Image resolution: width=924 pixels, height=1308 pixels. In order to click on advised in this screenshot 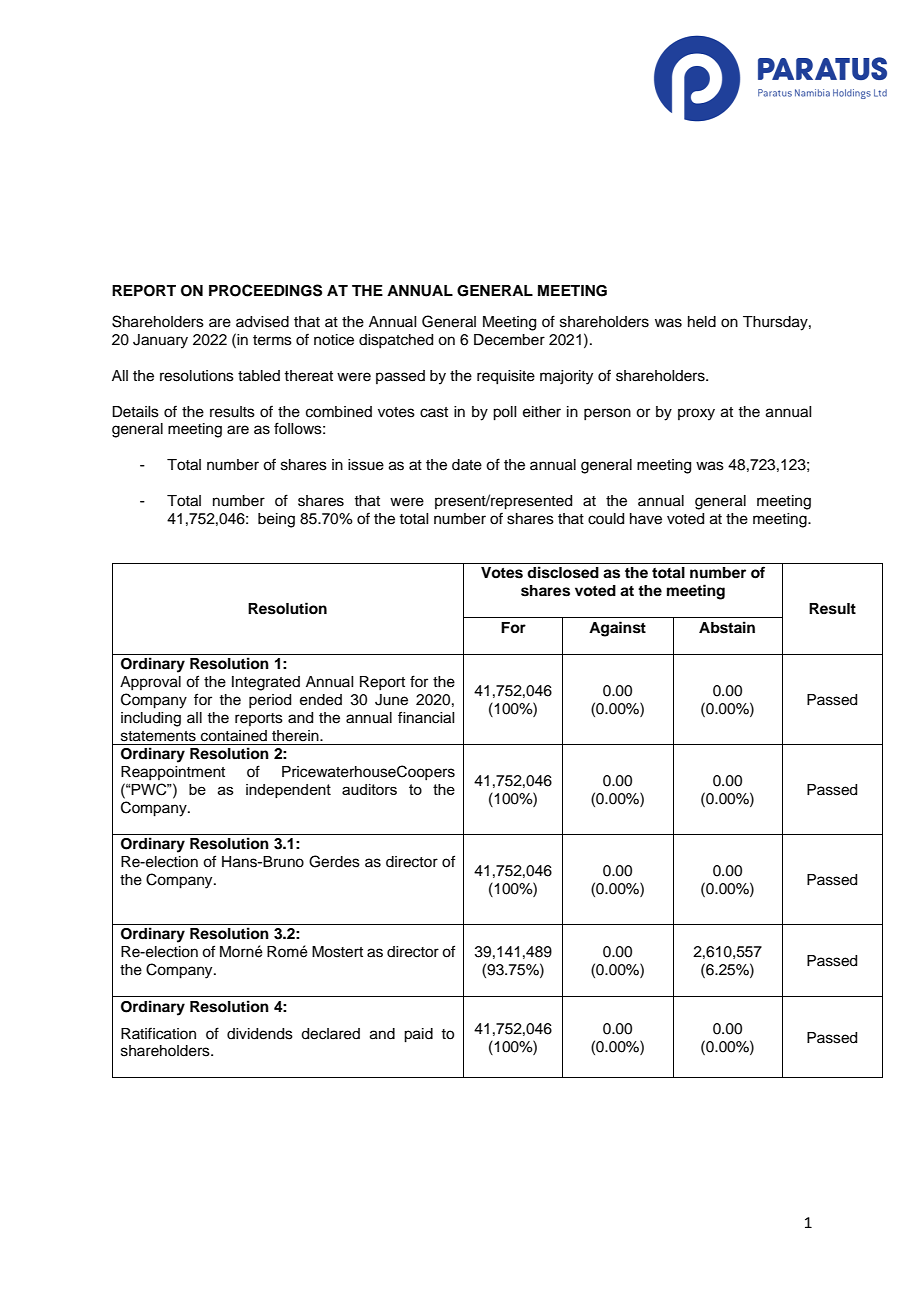, I will do `click(262, 322)`.
